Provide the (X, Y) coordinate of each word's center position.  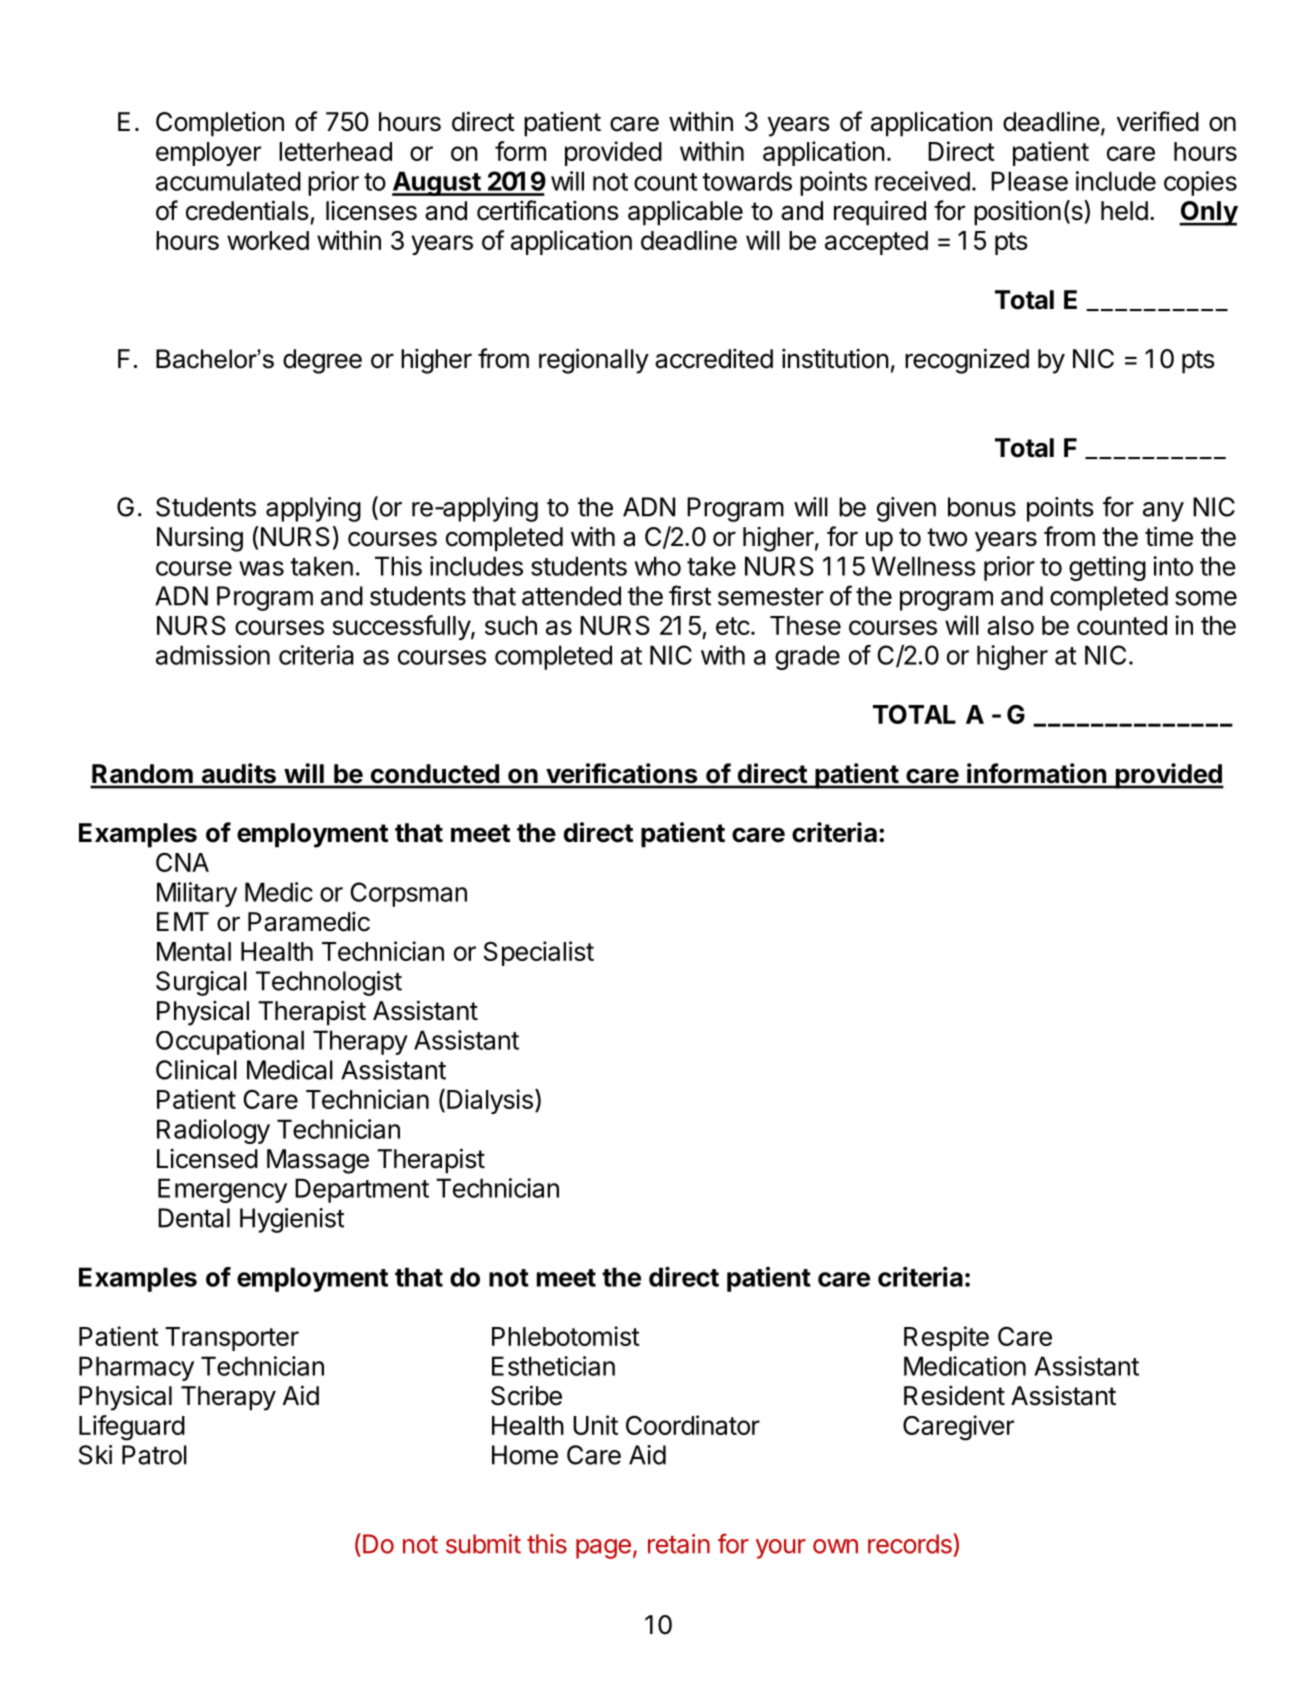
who (658, 566)
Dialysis (490, 1101)
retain (679, 1544)
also (1010, 625)
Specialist (539, 953)
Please (1029, 181)
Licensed (207, 1158)
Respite (946, 1338)
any (1163, 512)
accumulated (228, 181)
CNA (182, 862)
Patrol (154, 1455)
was (261, 568)
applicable (685, 213)
